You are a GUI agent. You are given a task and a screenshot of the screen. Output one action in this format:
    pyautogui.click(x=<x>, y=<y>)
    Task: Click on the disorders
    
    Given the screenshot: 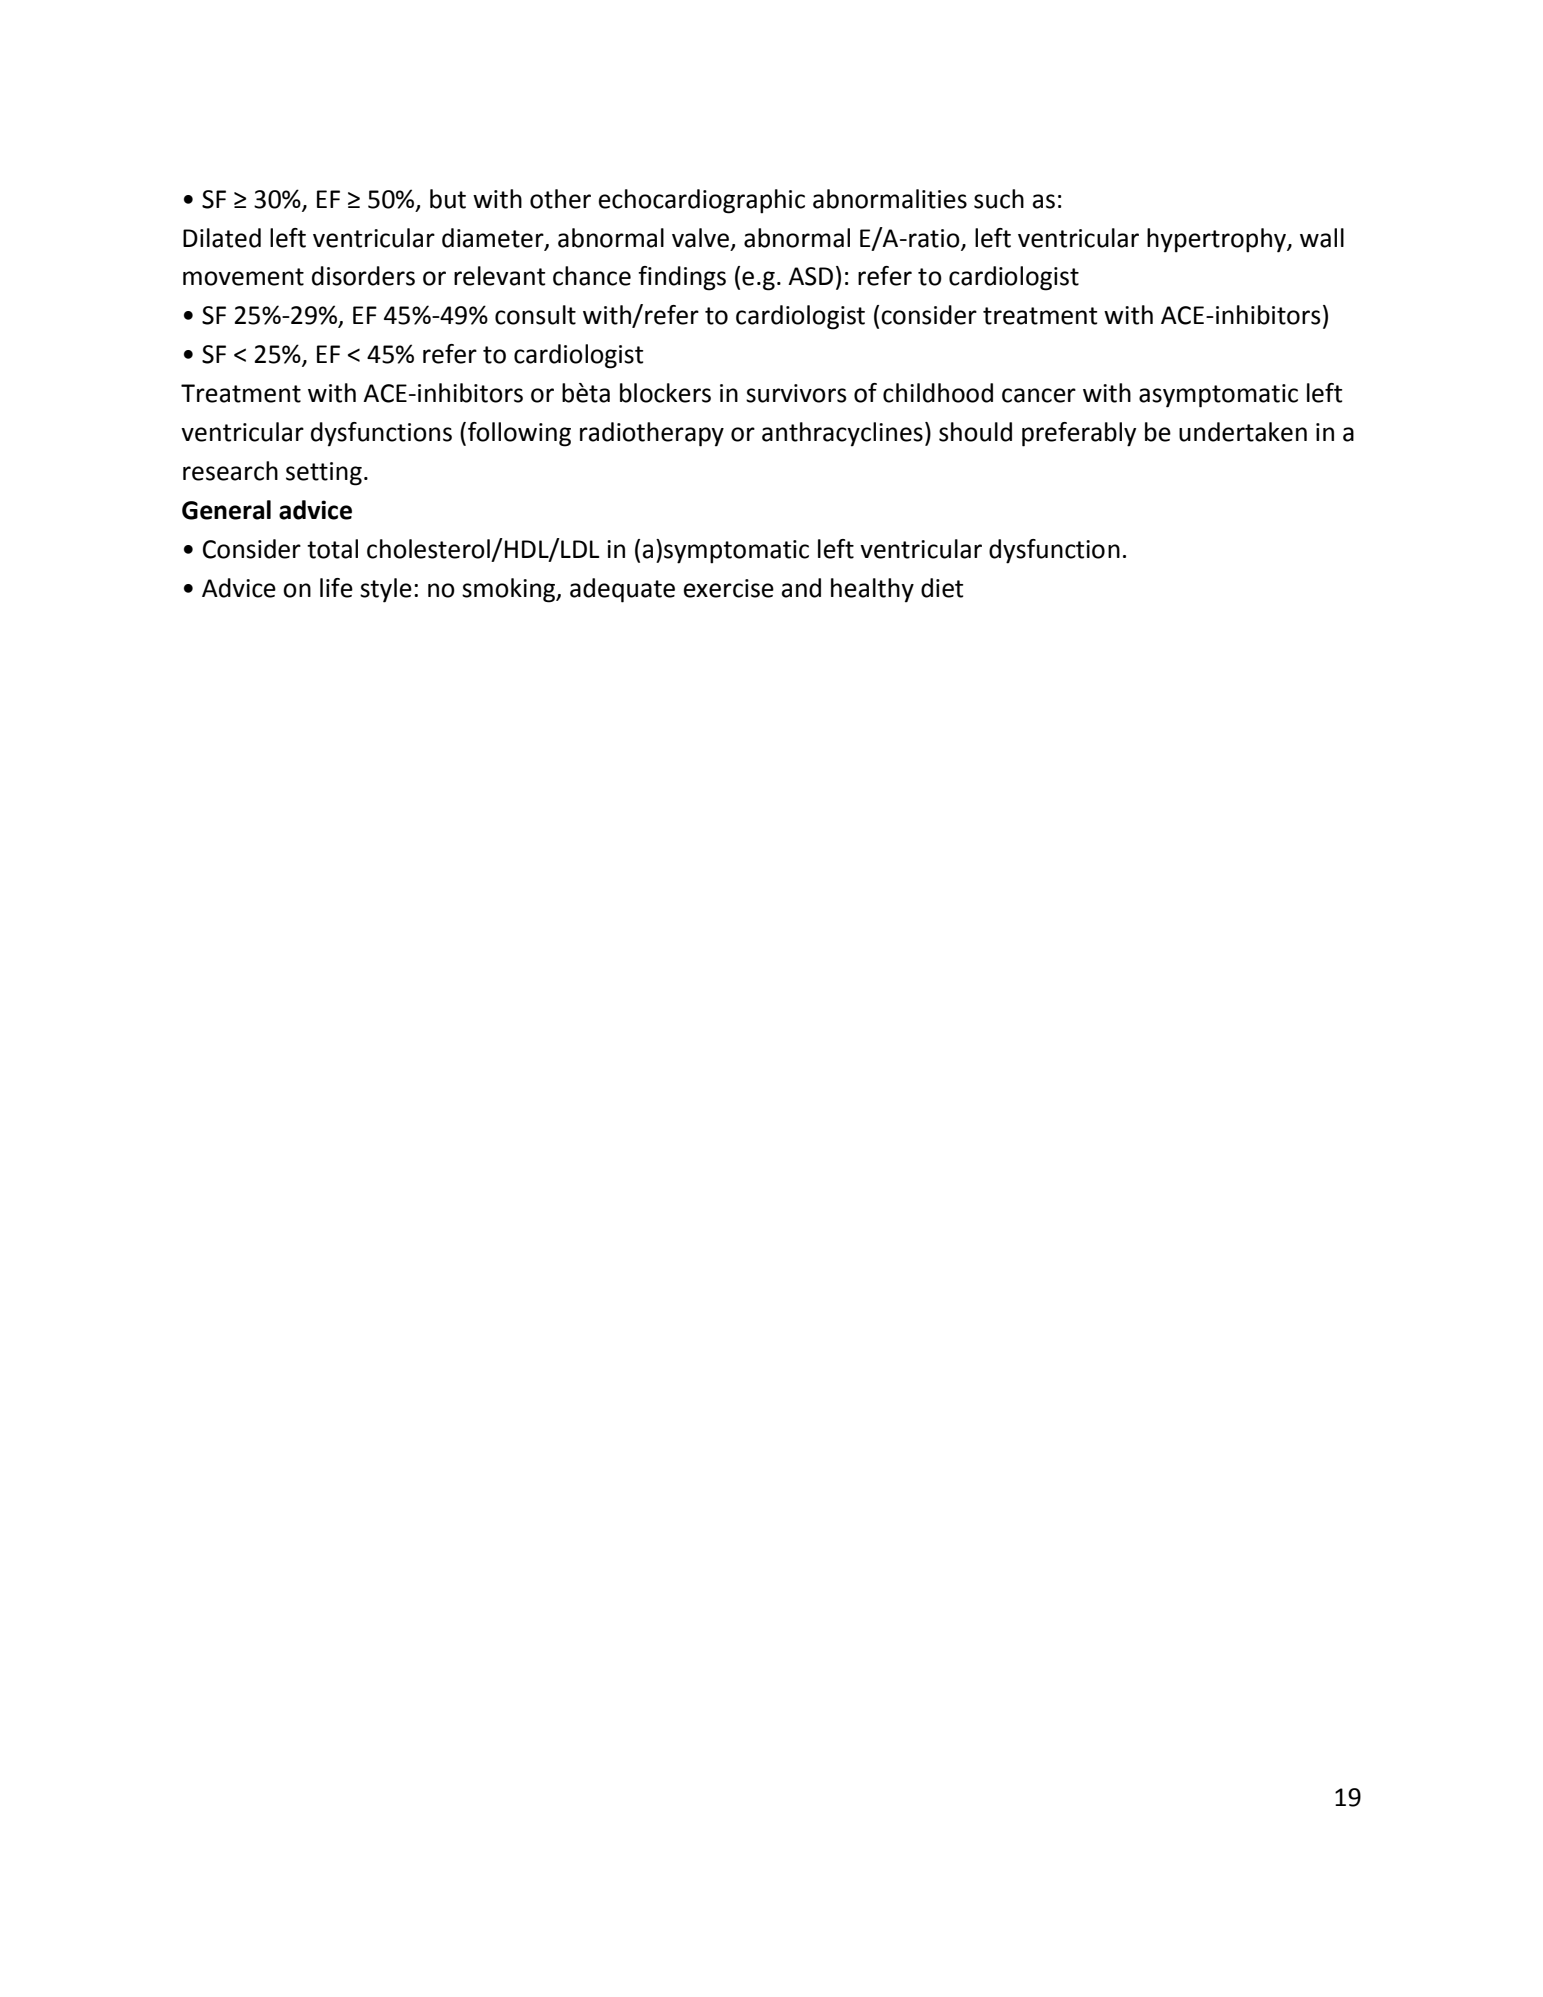 What is the action you would take?
    pyautogui.click(x=363, y=276)
